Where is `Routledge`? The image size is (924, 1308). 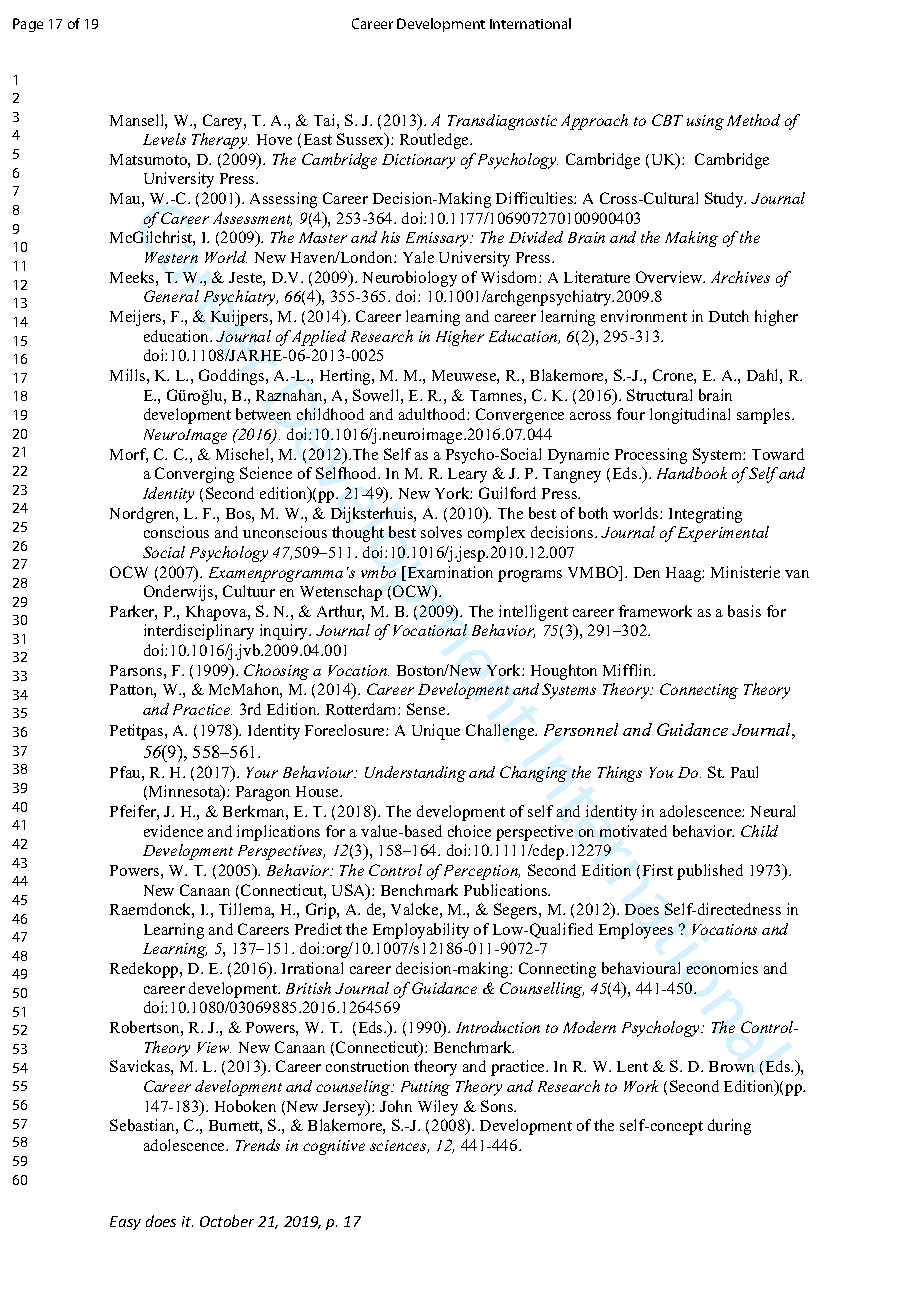 Routledge is located at coordinates (435, 141).
